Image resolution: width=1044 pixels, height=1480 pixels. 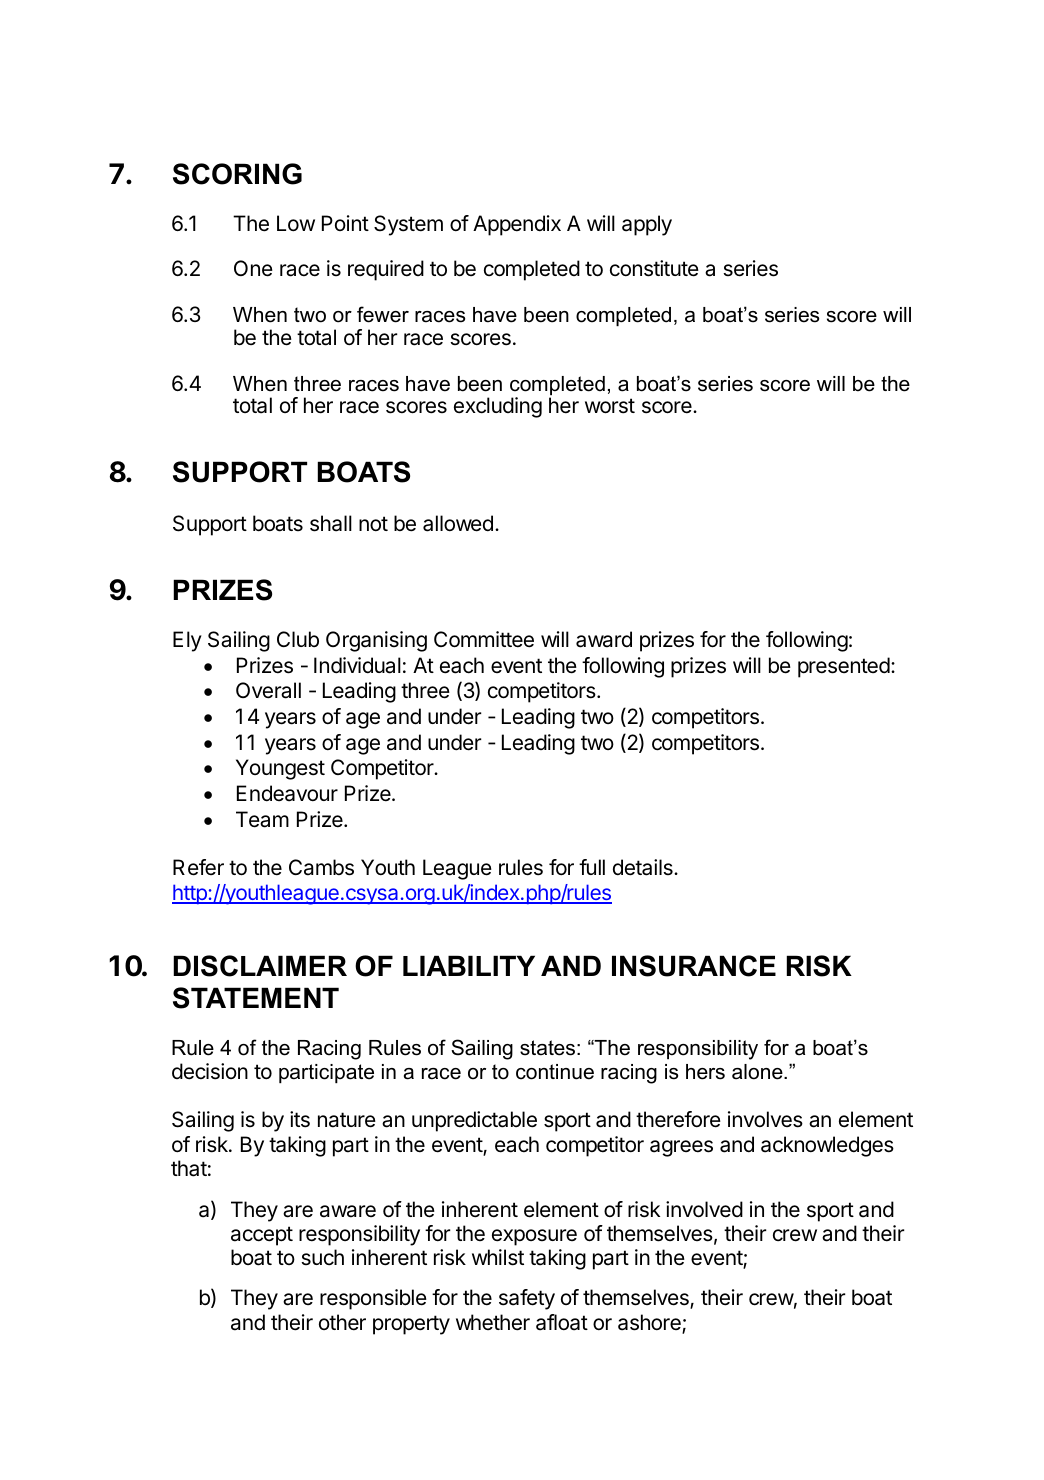 What do you see at coordinates (647, 225) in the image?
I see `apply` at bounding box center [647, 225].
